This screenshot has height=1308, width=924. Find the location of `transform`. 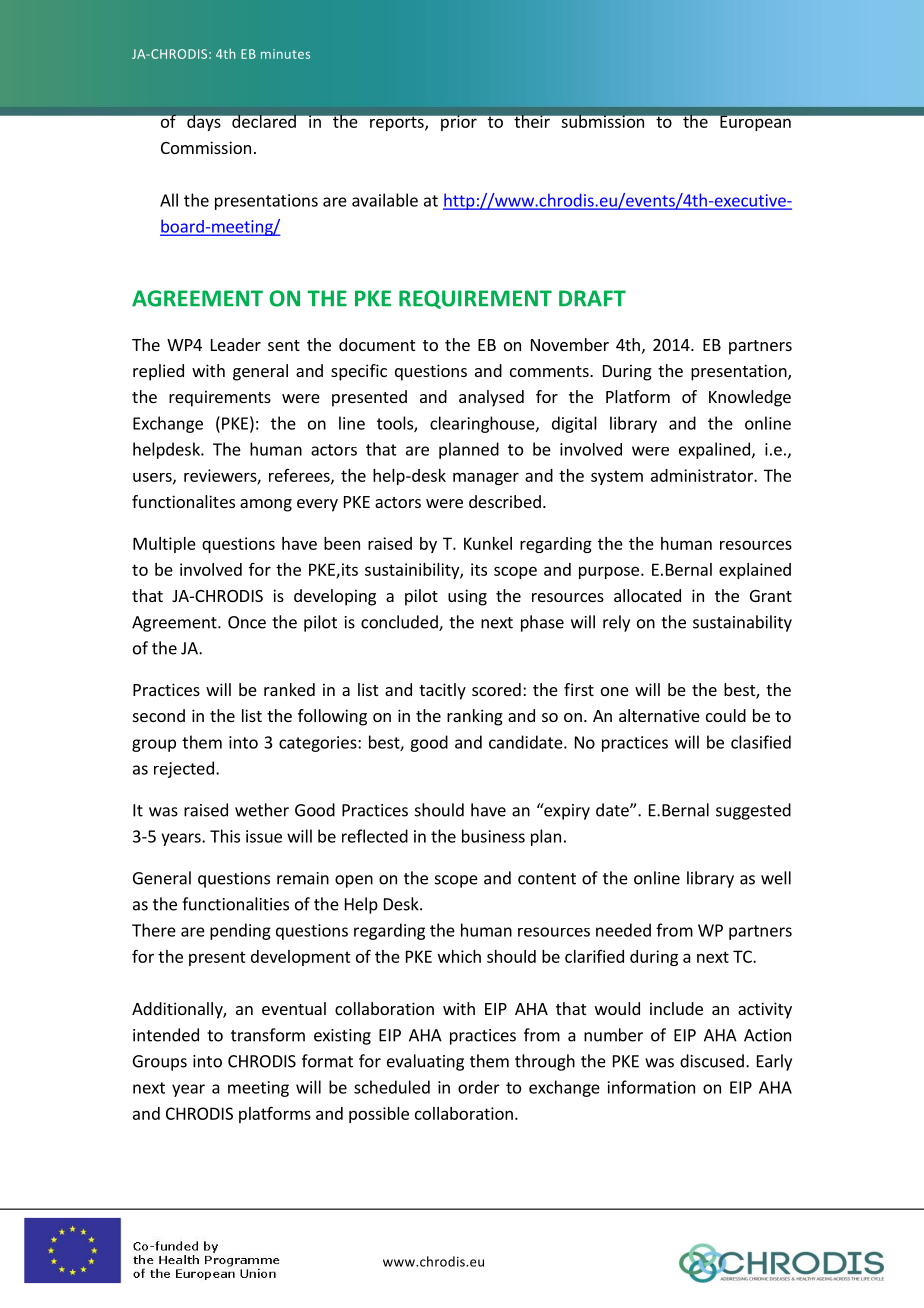

transform is located at coordinates (268, 1035).
